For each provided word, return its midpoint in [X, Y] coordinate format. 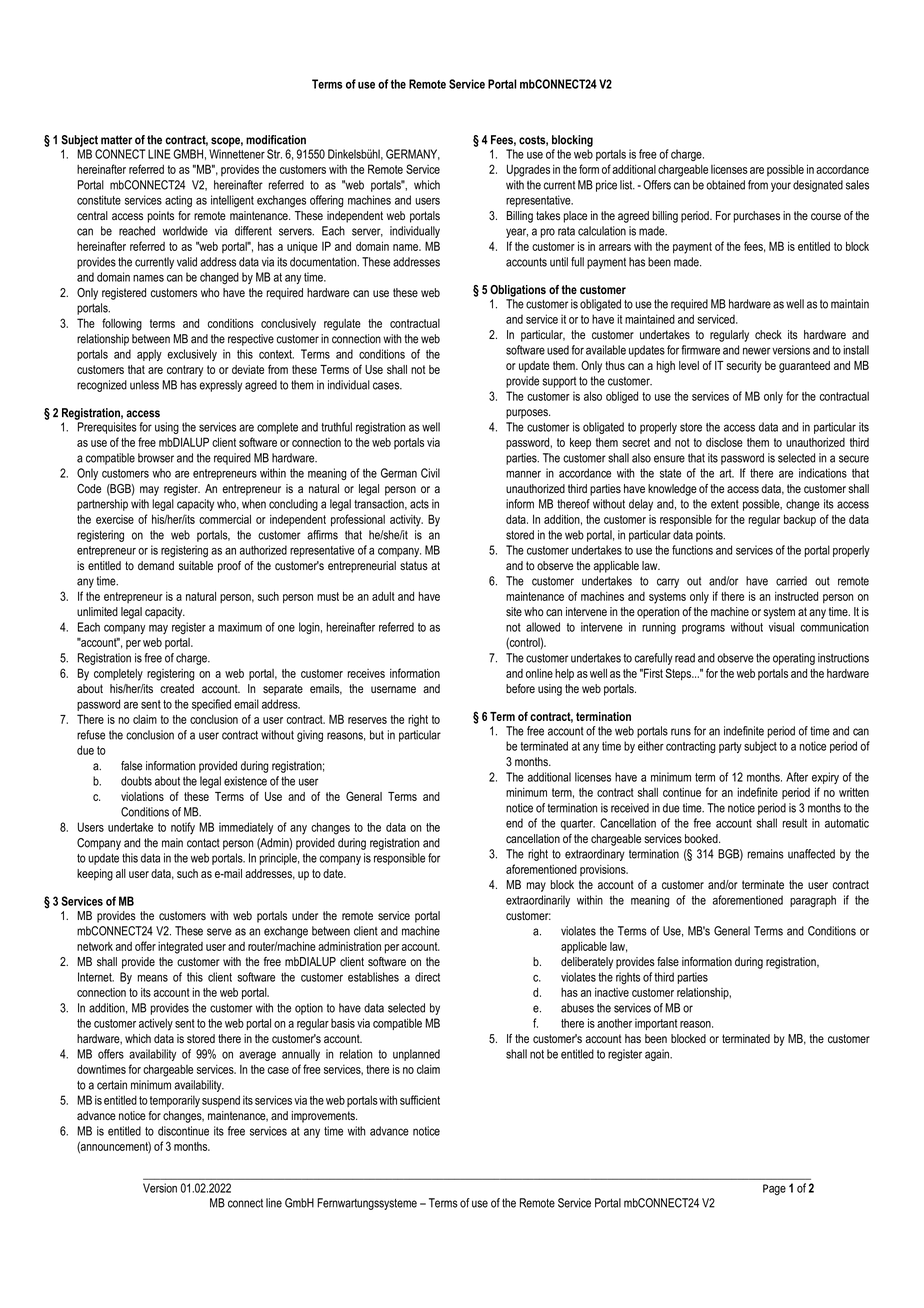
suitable [196, 566]
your [781, 187]
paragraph [813, 901]
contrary [185, 371]
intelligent [232, 201]
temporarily [175, 1101]
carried [791, 581]
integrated [180, 948]
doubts [136, 781]
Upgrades [528, 171]
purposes [528, 414]
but [377, 735]
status [414, 566]
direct [427, 977]
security [744, 367]
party [730, 747]
